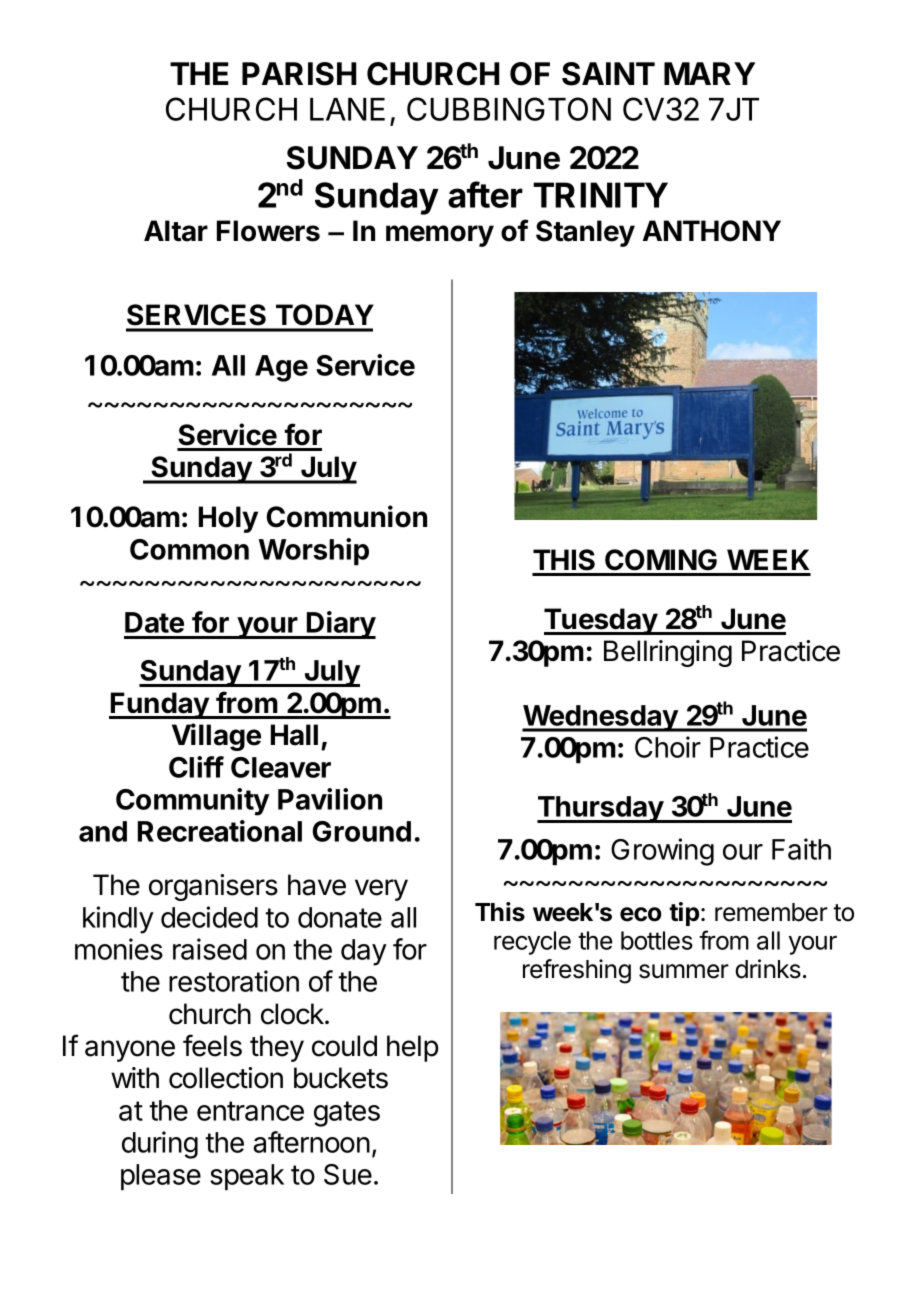 This screenshot has width=924, height=1308. I want to click on PARISH, so click(299, 74).
